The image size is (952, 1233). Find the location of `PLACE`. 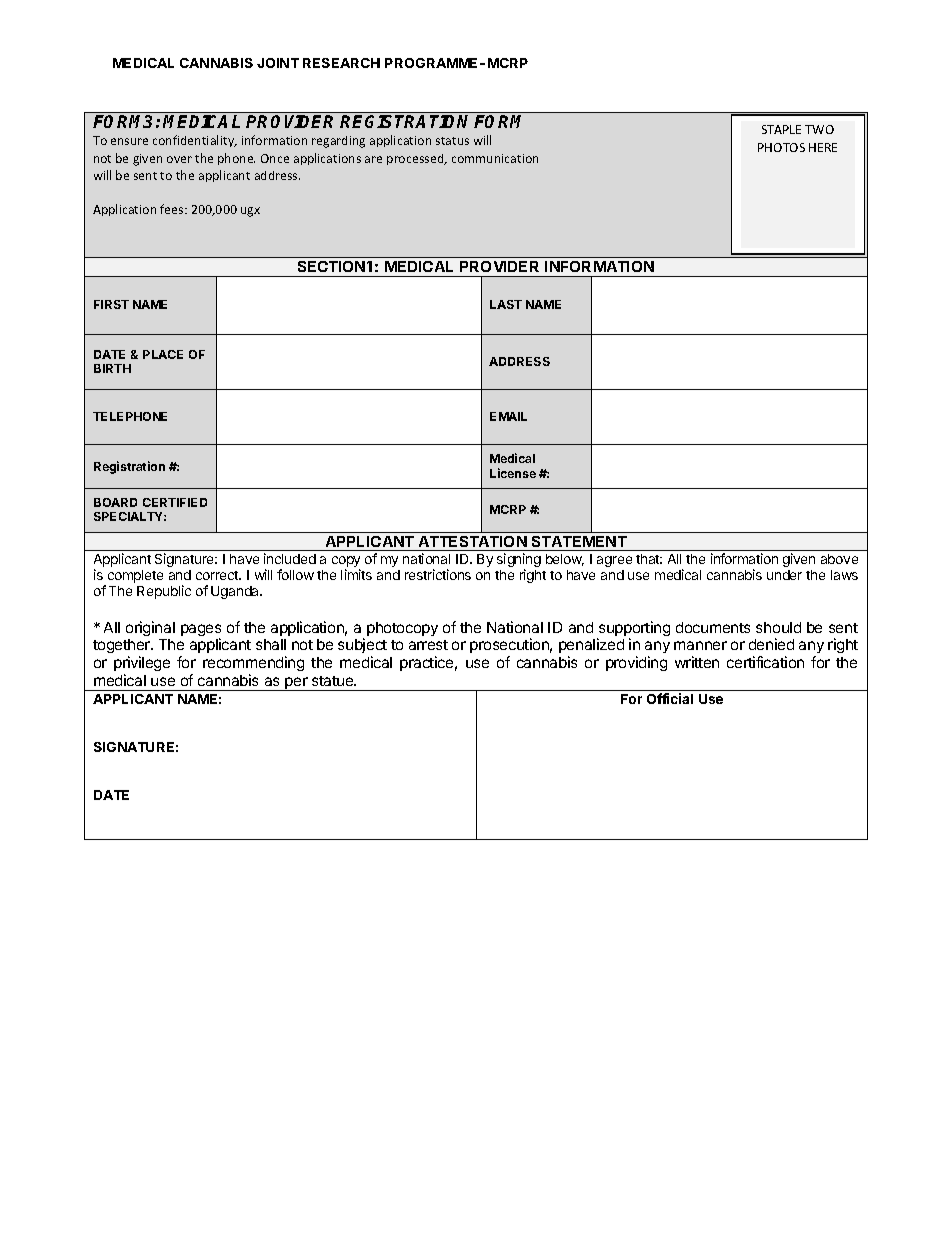

PLACE is located at coordinates (163, 354).
